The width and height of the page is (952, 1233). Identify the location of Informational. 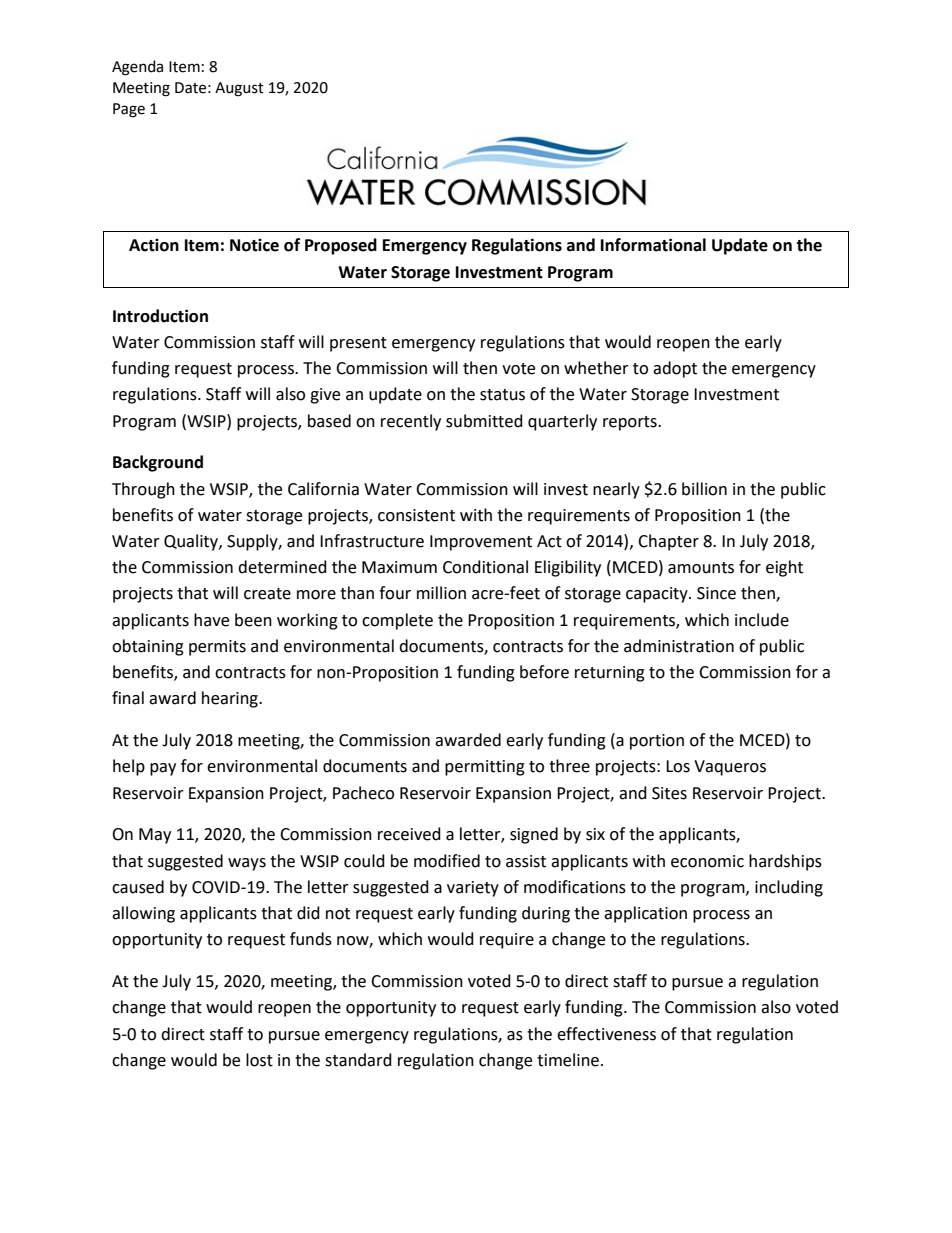
(653, 245).
